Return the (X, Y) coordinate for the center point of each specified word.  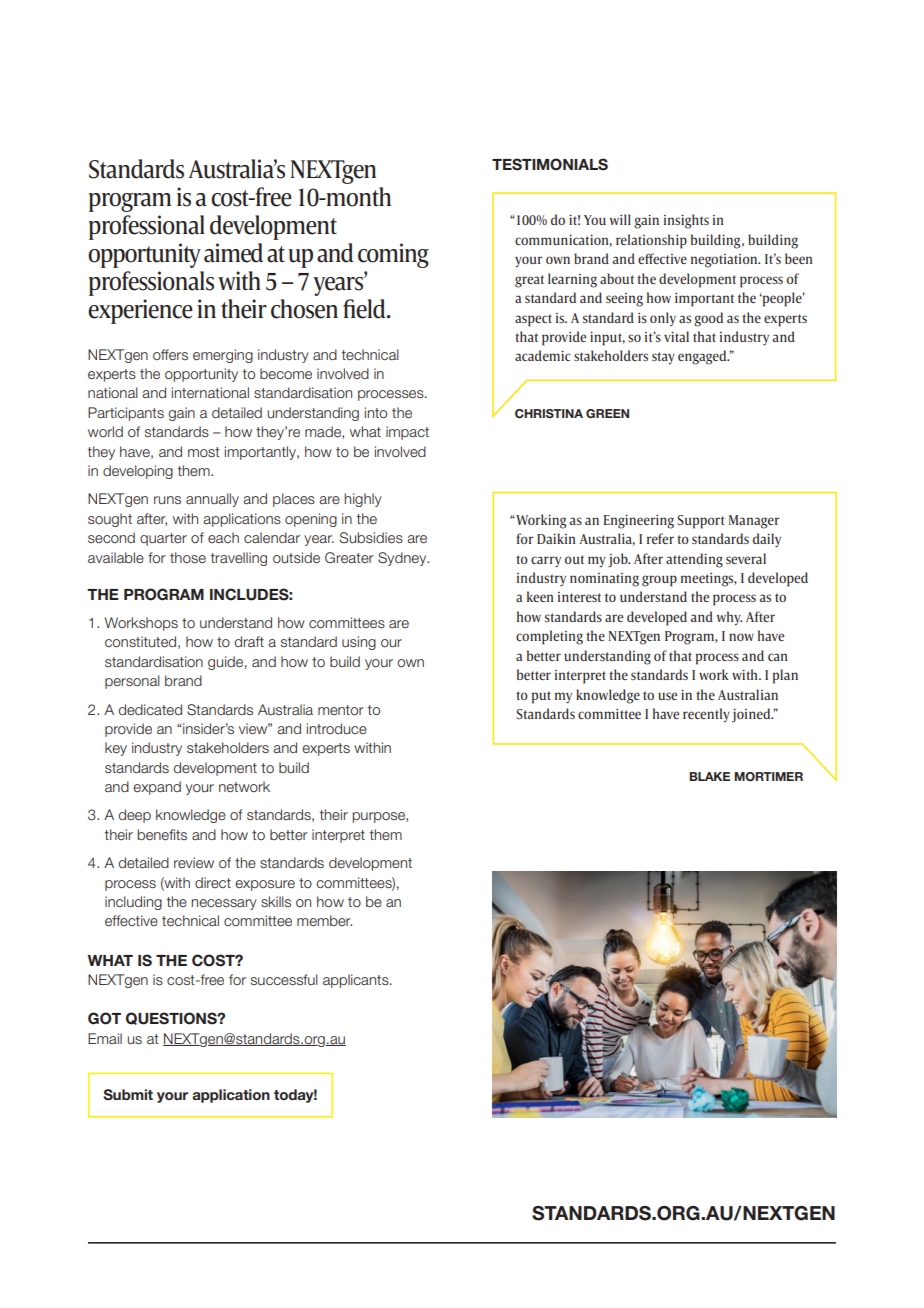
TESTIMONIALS (550, 164)
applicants (357, 981)
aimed (233, 253)
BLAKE (709, 776)
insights (686, 221)
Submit (128, 1095)
